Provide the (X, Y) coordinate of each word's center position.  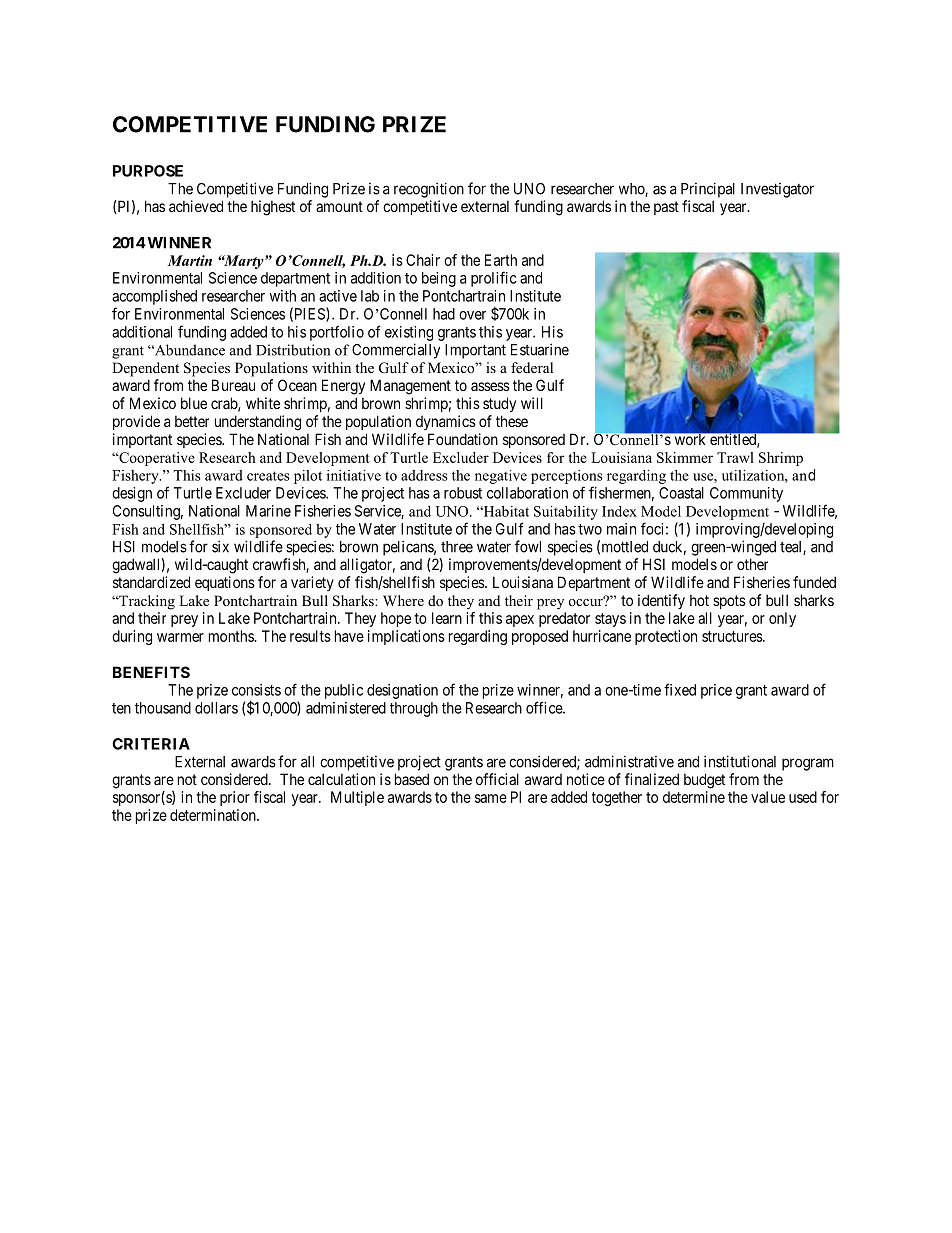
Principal (708, 190)
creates (268, 476)
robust (463, 493)
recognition (429, 190)
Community (746, 494)
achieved (196, 206)
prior (235, 798)
